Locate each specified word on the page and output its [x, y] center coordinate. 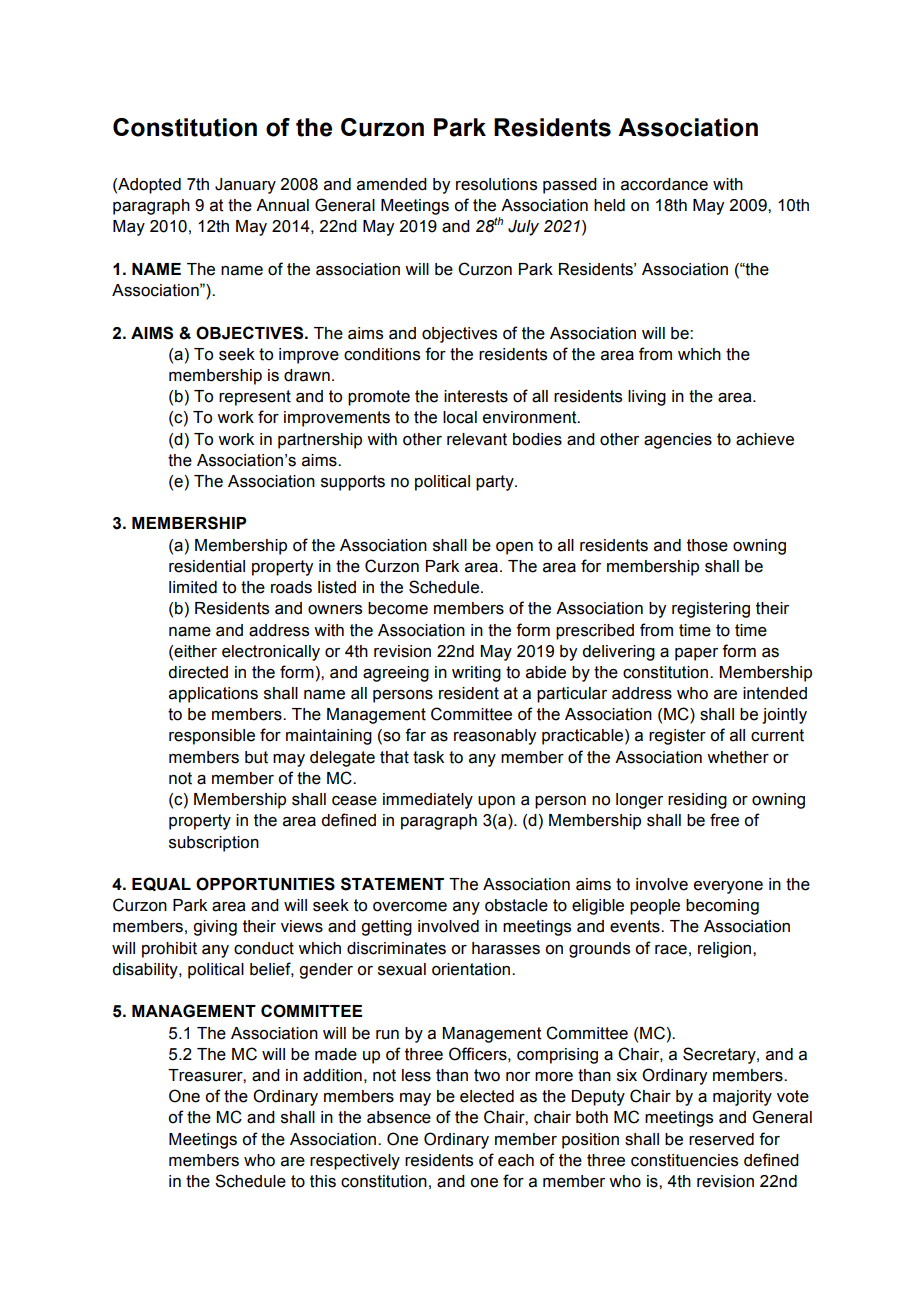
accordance [664, 184]
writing [476, 674]
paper [696, 654]
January [245, 186]
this [323, 1181]
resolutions [496, 184]
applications [213, 695]
